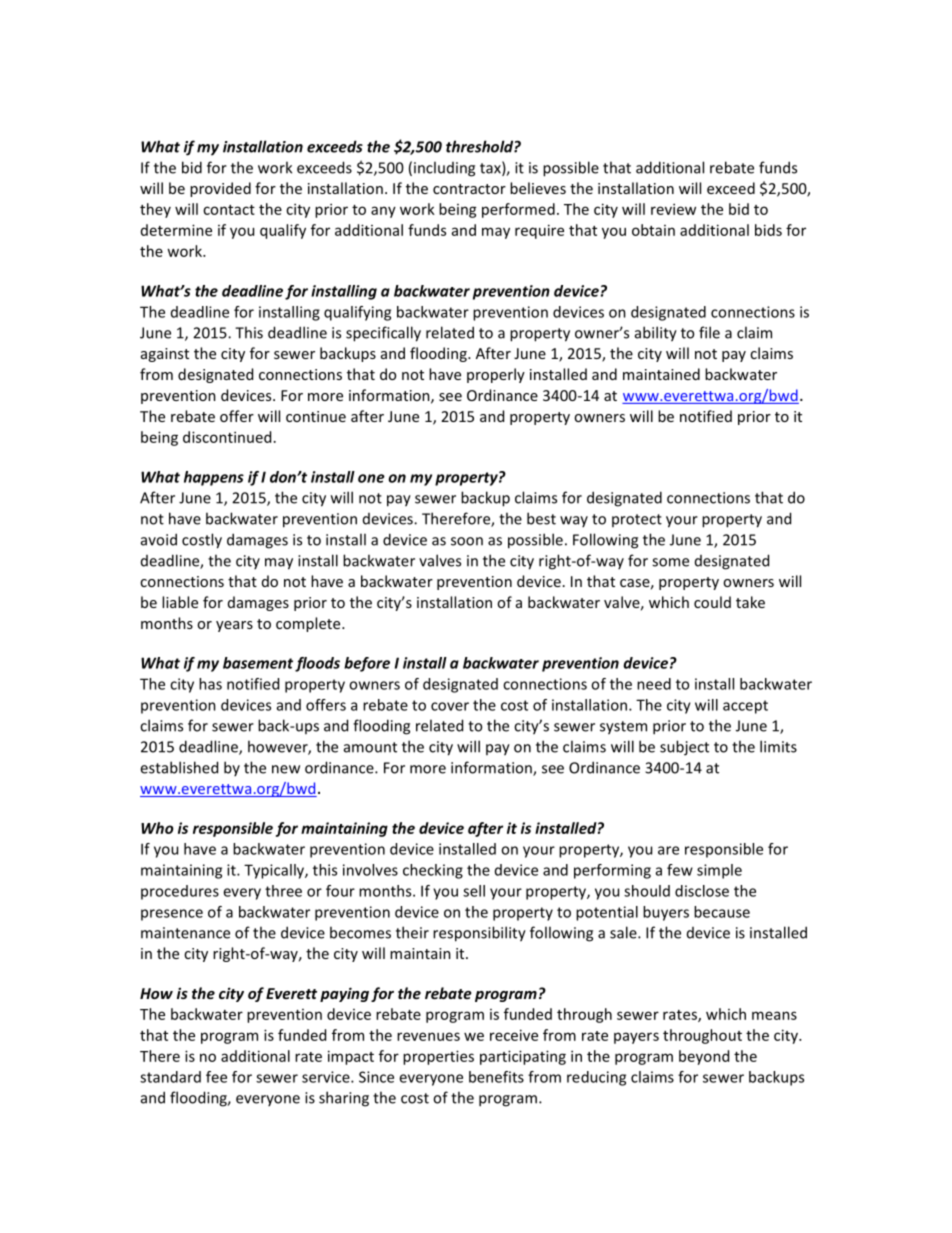 This document has height=1233, width=952. Describe the element at coordinates (704, 1057) in the document. I see `beyond` at that location.
